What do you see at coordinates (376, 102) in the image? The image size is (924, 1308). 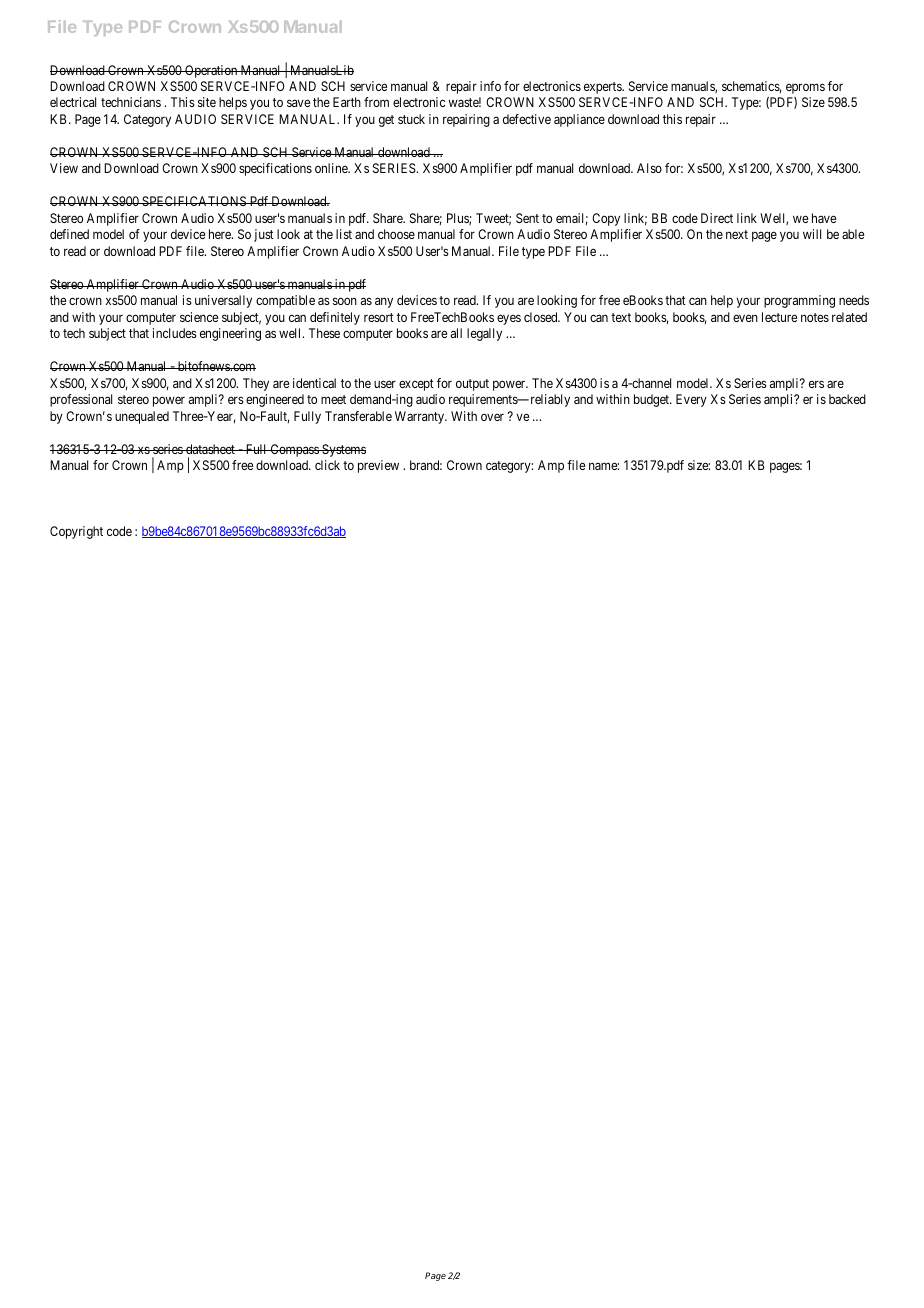 I see `from` at bounding box center [376, 102].
